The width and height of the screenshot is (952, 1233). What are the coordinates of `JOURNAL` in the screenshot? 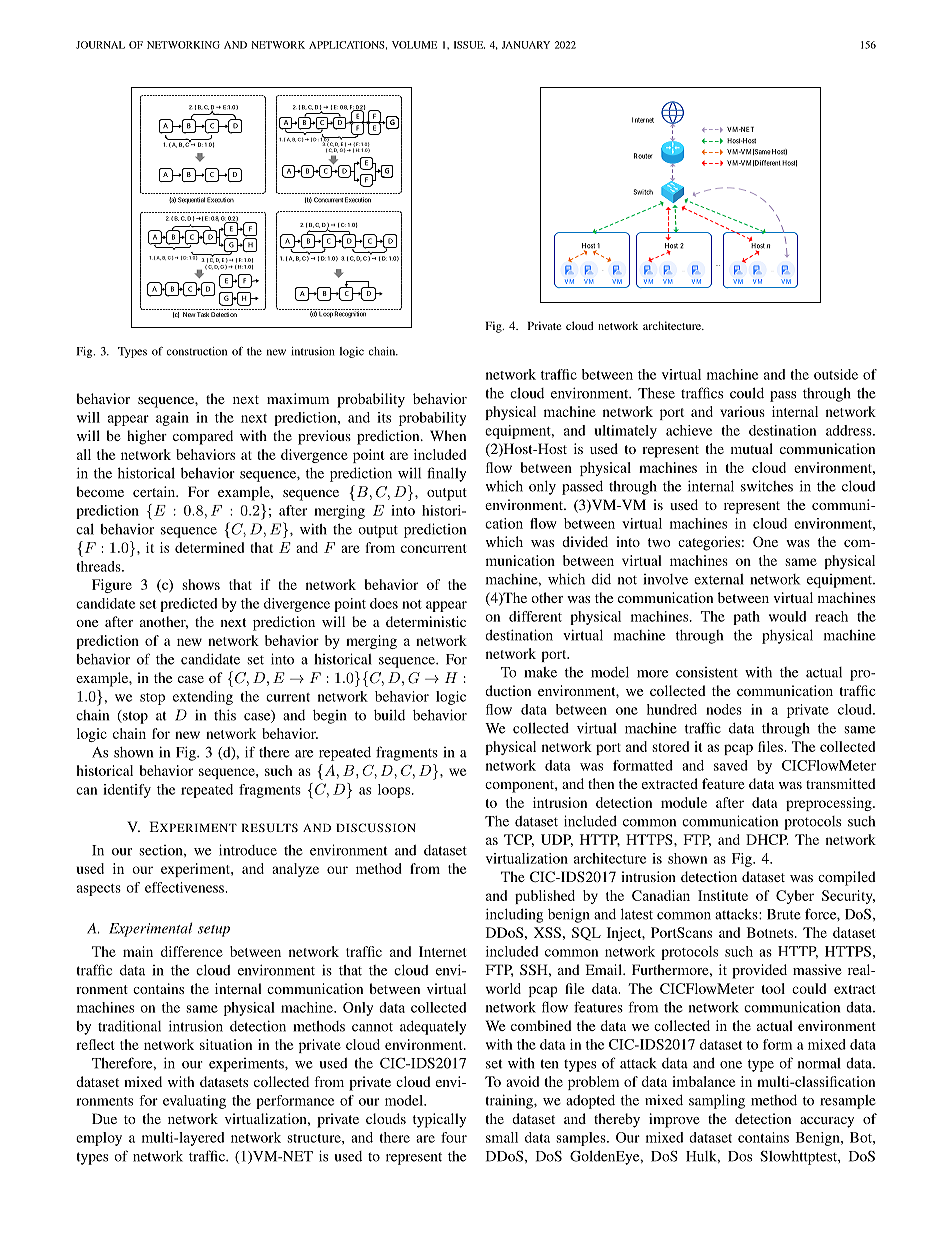 It's located at (100, 45).
